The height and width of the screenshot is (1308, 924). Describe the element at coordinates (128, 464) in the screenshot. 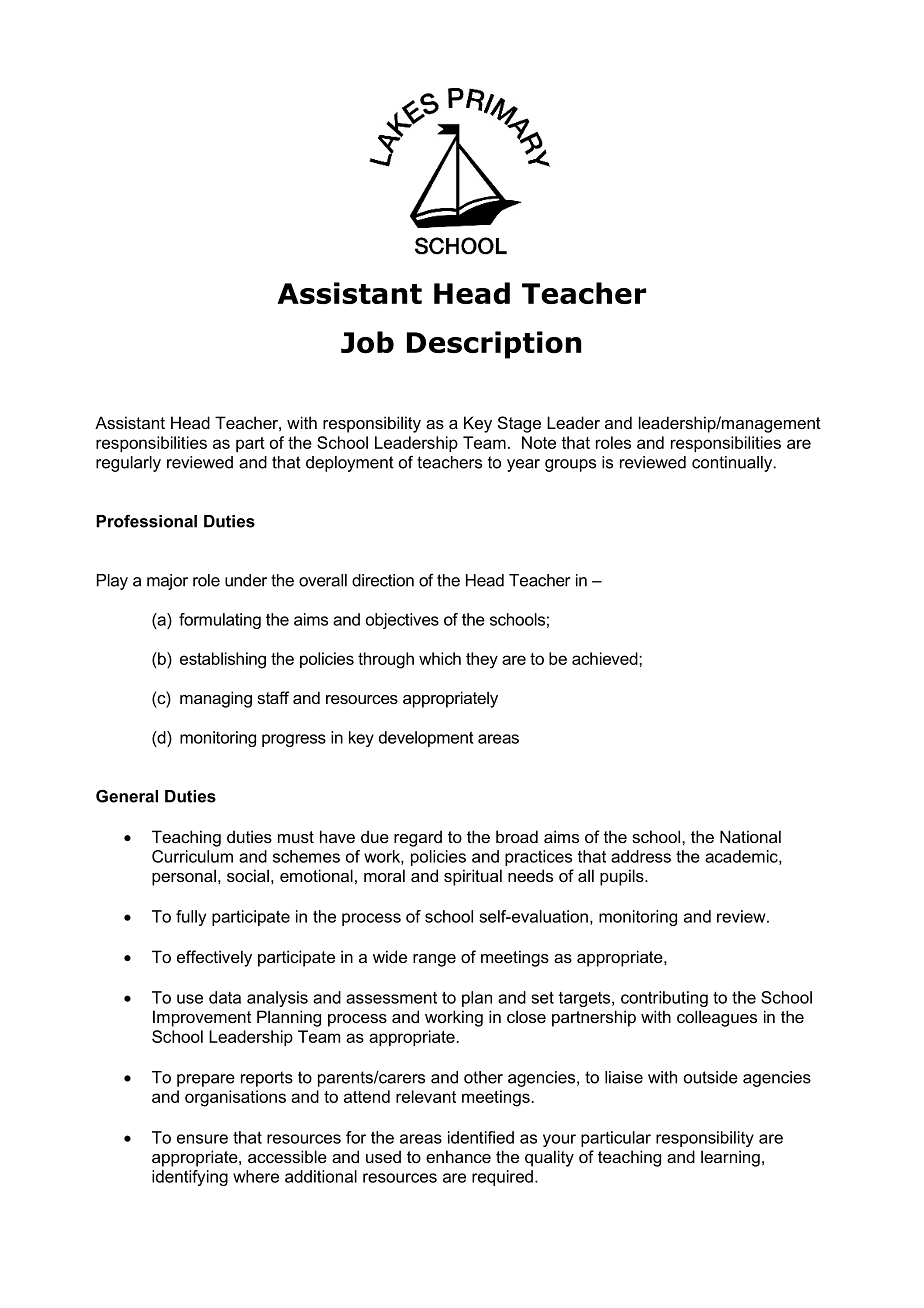

I see `regularly` at that location.
